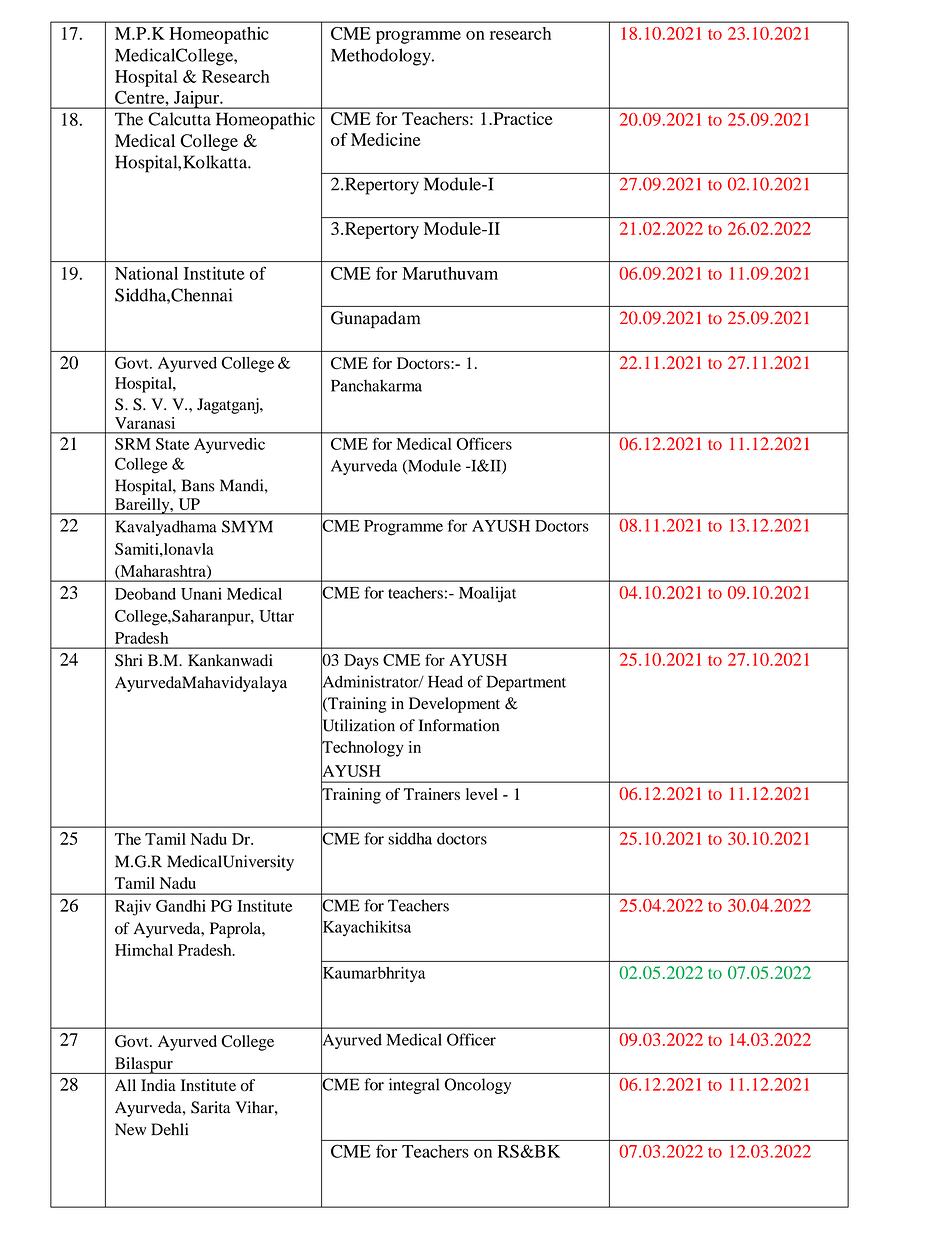 The height and width of the image is (1233, 952). I want to click on State, so click(173, 444).
